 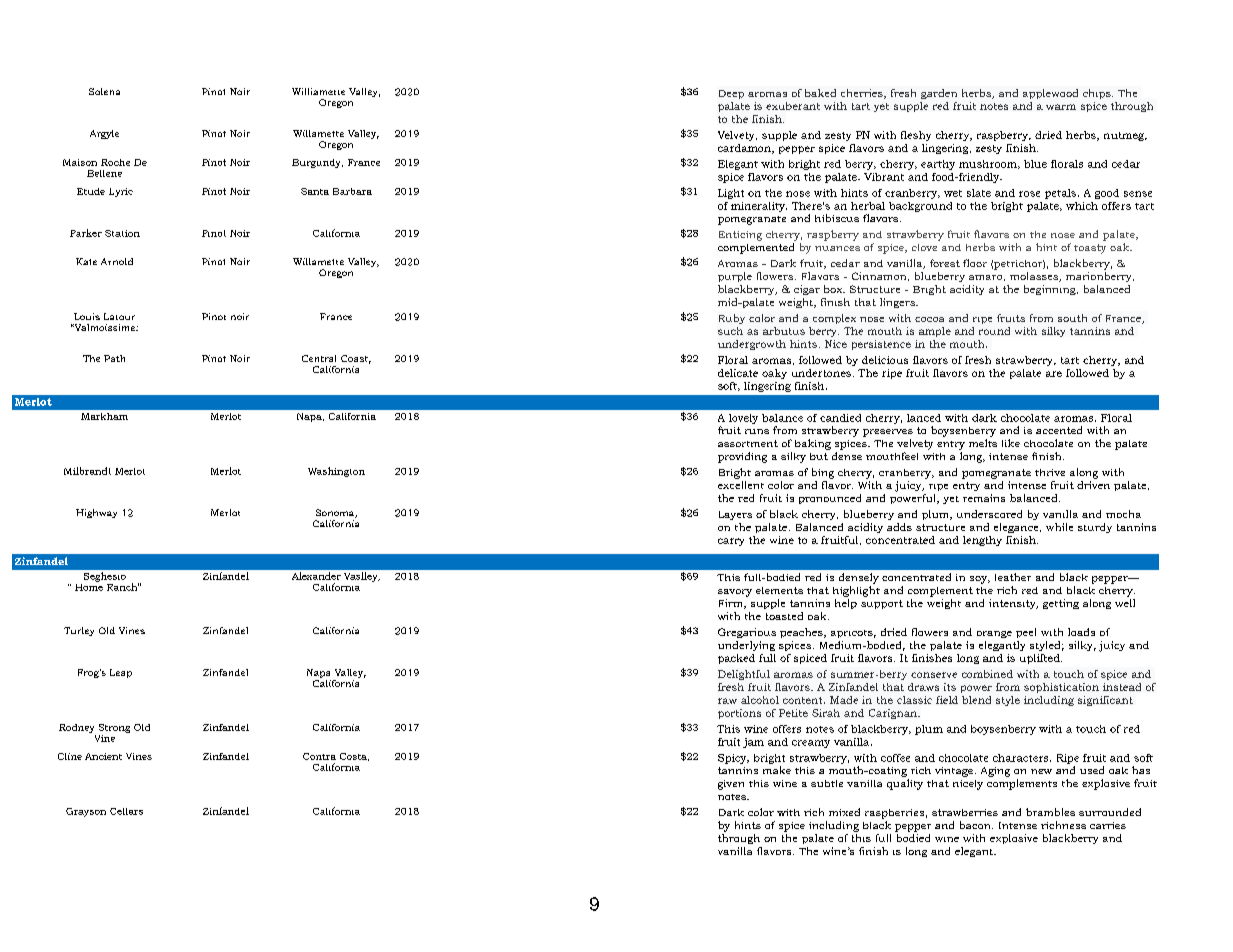 What do you see at coordinates (86, 812) in the screenshot?
I see `Grayson` at bounding box center [86, 812].
